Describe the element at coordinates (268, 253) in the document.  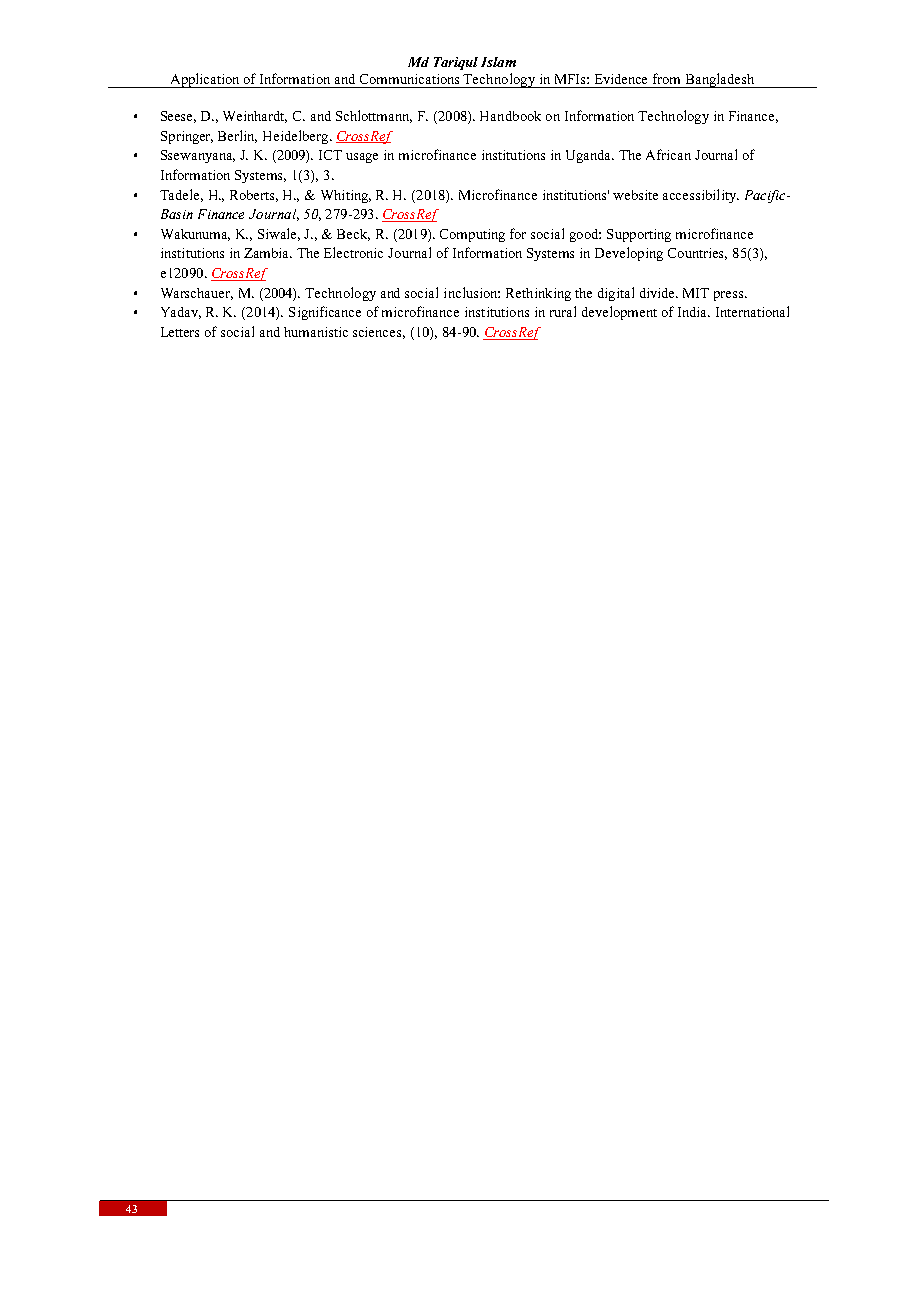
I see `Zambia` at that location.
